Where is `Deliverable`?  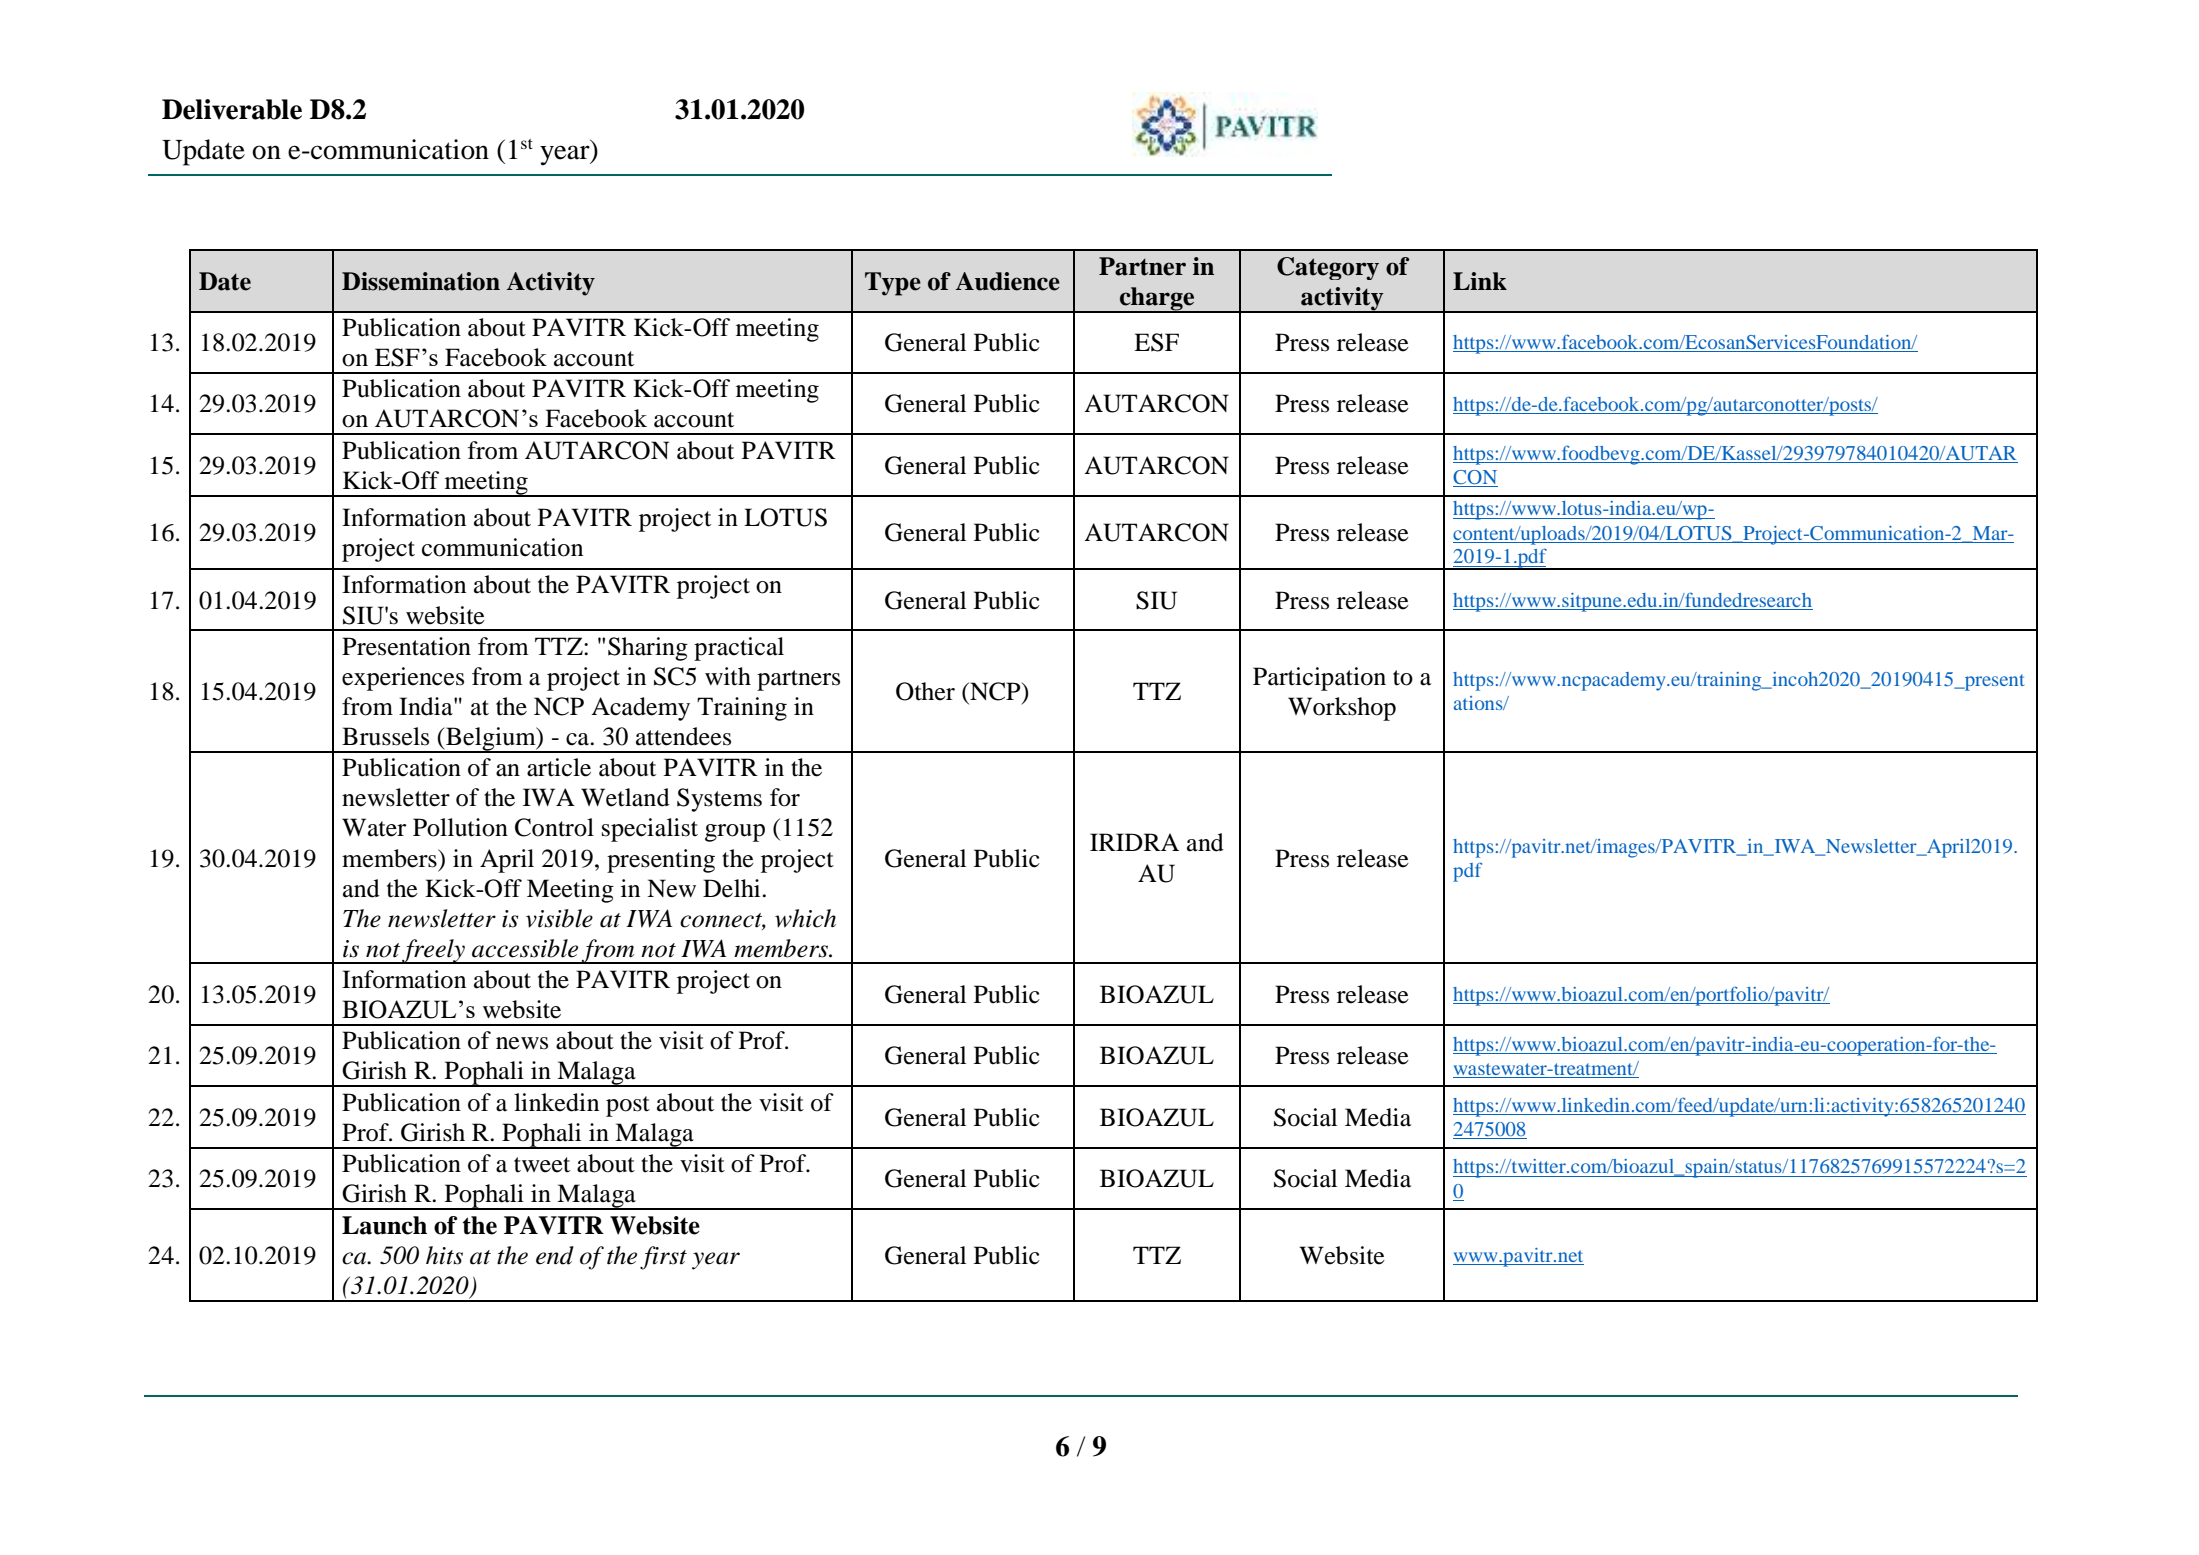 Deliverable is located at coordinates (232, 109).
